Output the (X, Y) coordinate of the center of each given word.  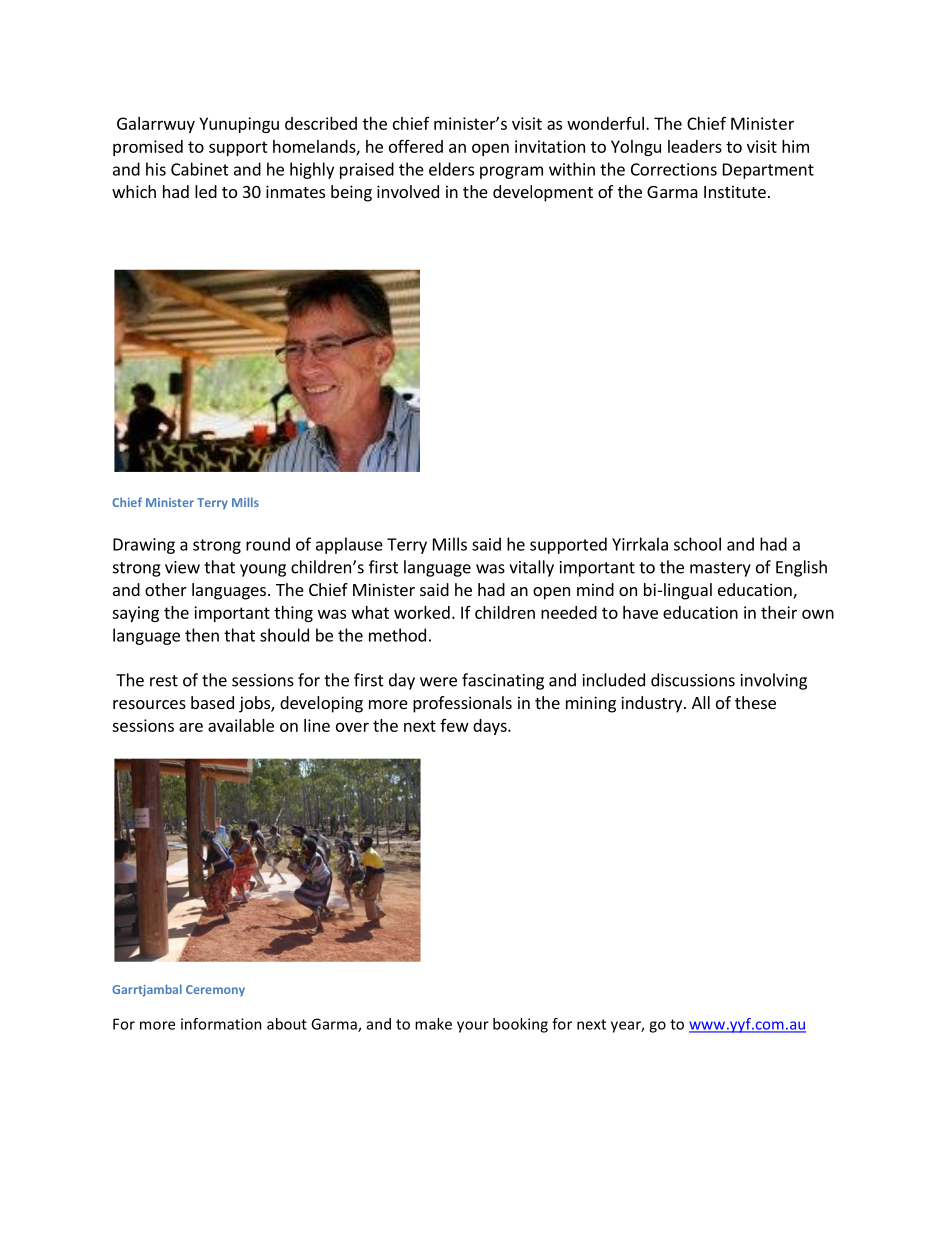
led (206, 191)
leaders (695, 146)
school (697, 544)
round (268, 544)
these (755, 702)
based (212, 702)
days (491, 727)
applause (349, 545)
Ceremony (215, 991)
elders (451, 169)
